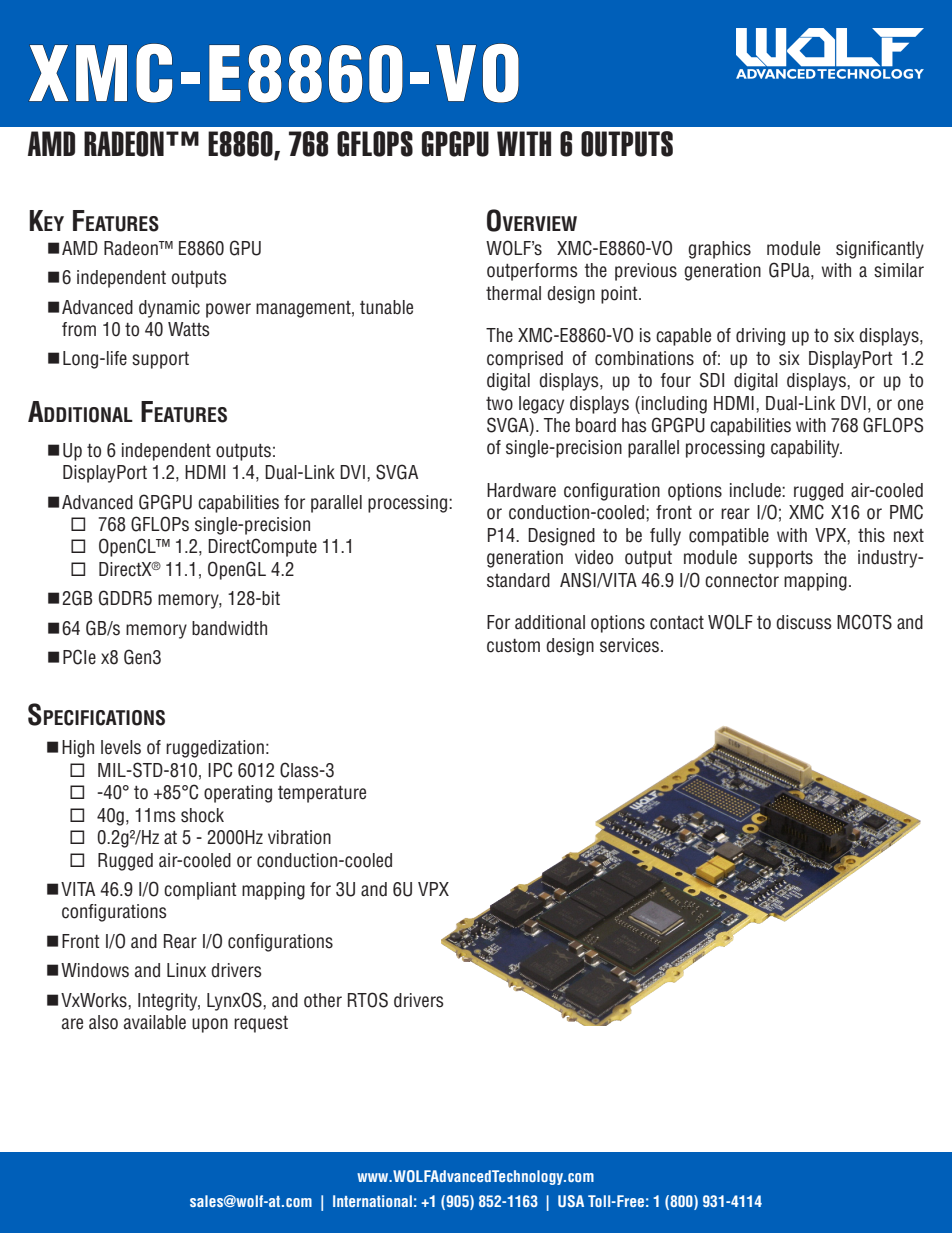 This image has width=952, height=1233. Describe the element at coordinates (880, 250) in the image. I see `significantly` at that location.
